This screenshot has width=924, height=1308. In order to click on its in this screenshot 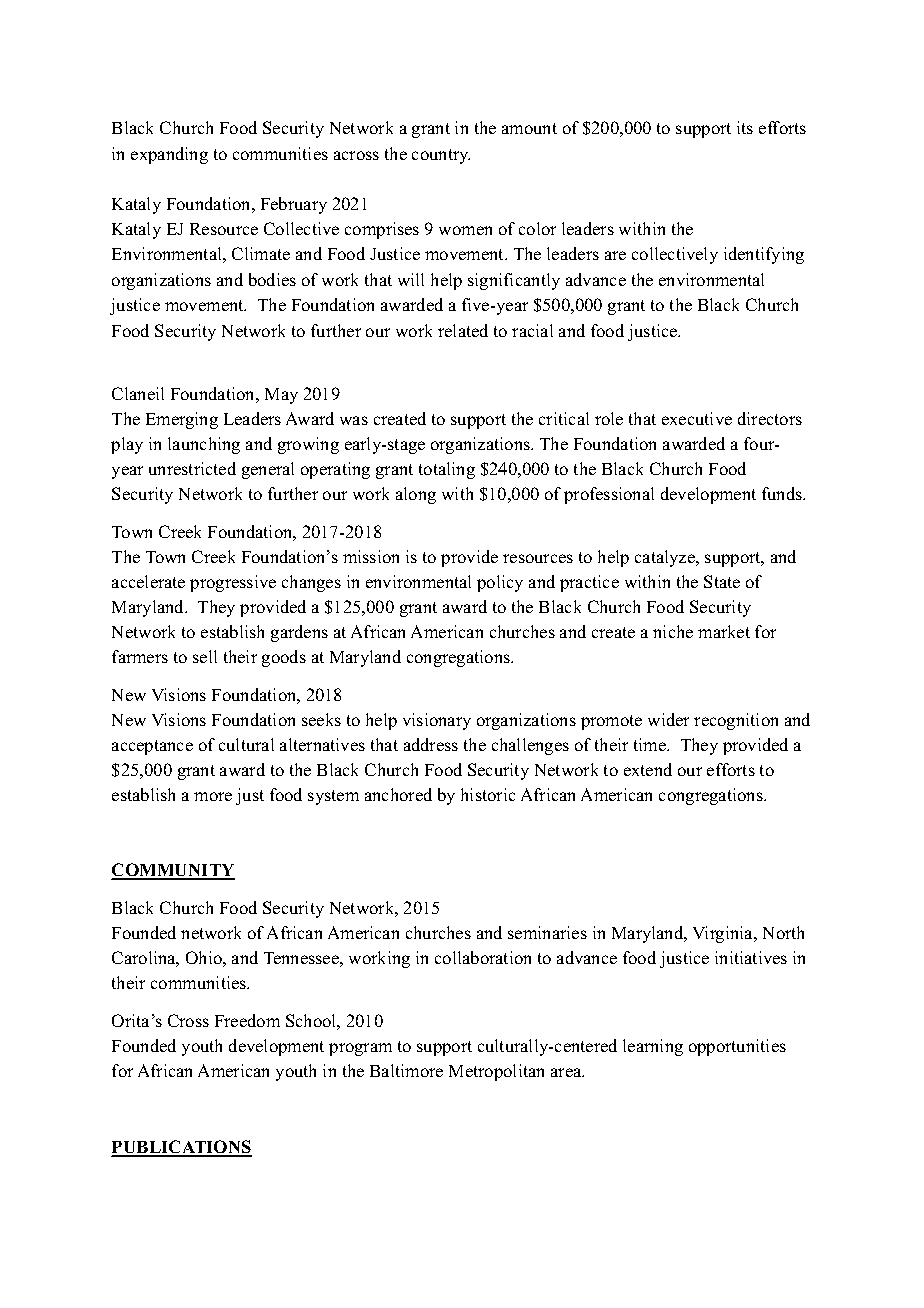, I will do `click(745, 127)`.
